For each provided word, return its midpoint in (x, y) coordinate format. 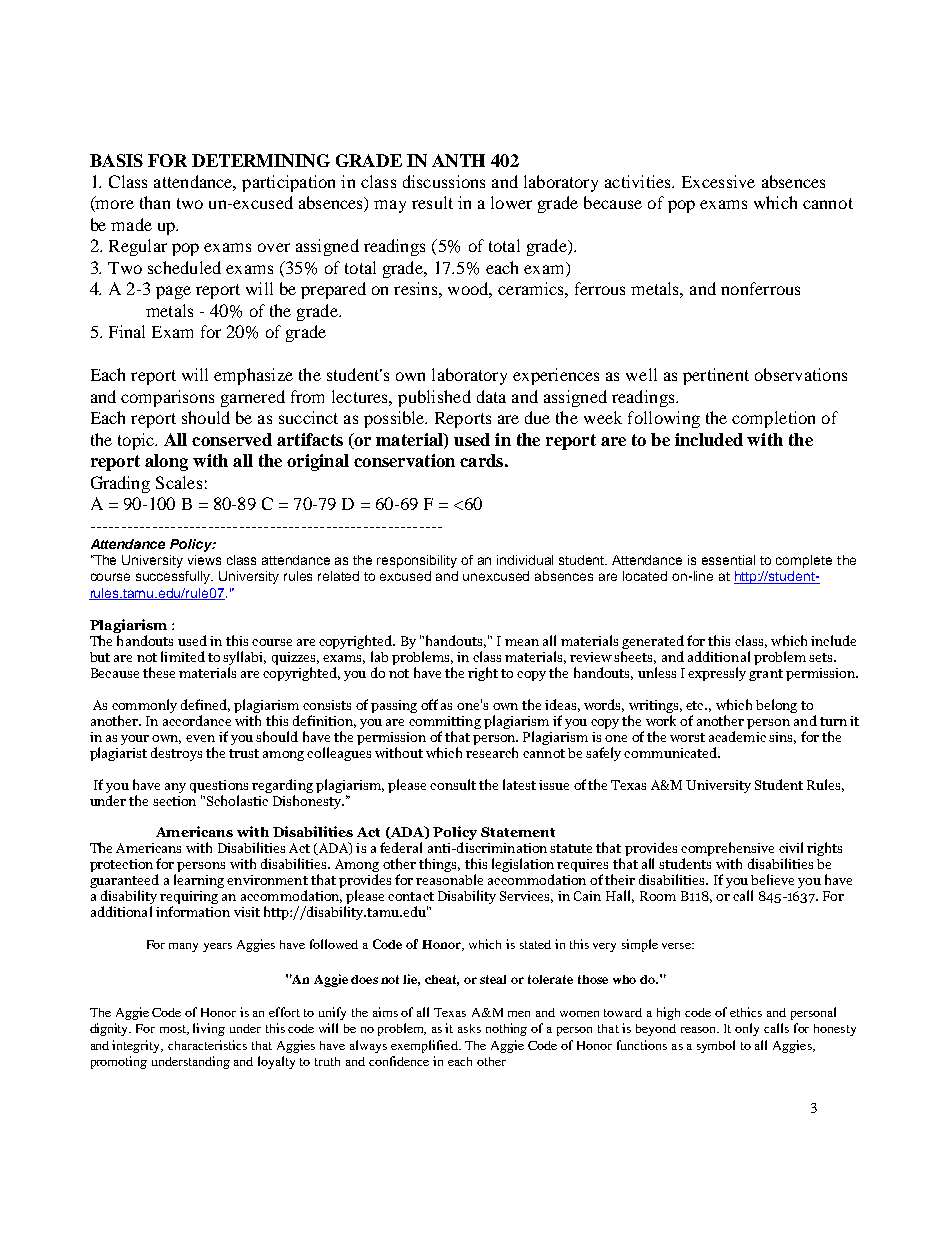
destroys (176, 754)
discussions (444, 181)
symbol (716, 1046)
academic (737, 736)
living (209, 1029)
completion (773, 419)
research (492, 752)
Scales (179, 482)
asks (469, 1028)
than (155, 202)
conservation (404, 460)
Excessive (718, 181)
